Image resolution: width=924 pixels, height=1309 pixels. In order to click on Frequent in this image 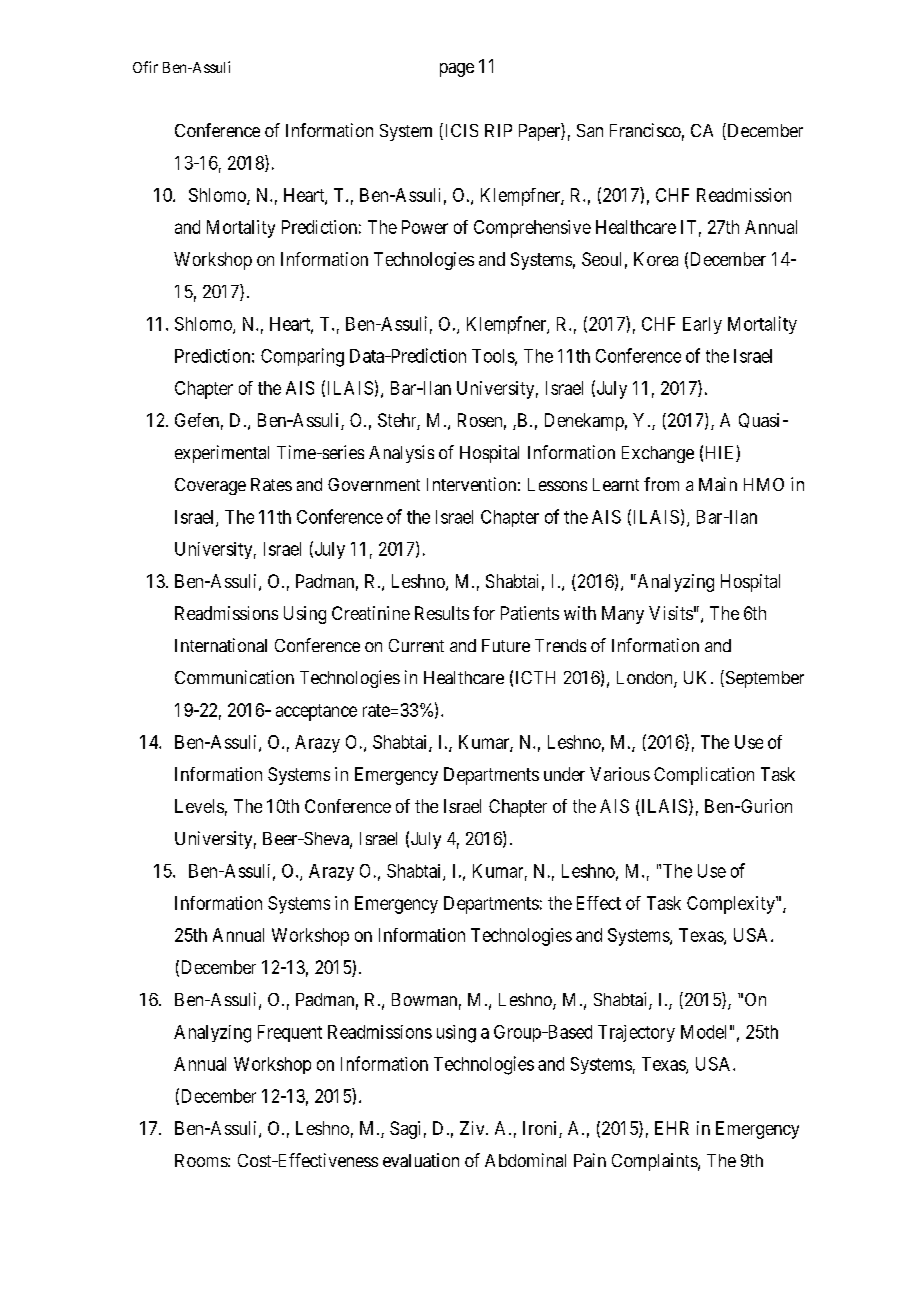, I will do `click(290, 1033)`.
